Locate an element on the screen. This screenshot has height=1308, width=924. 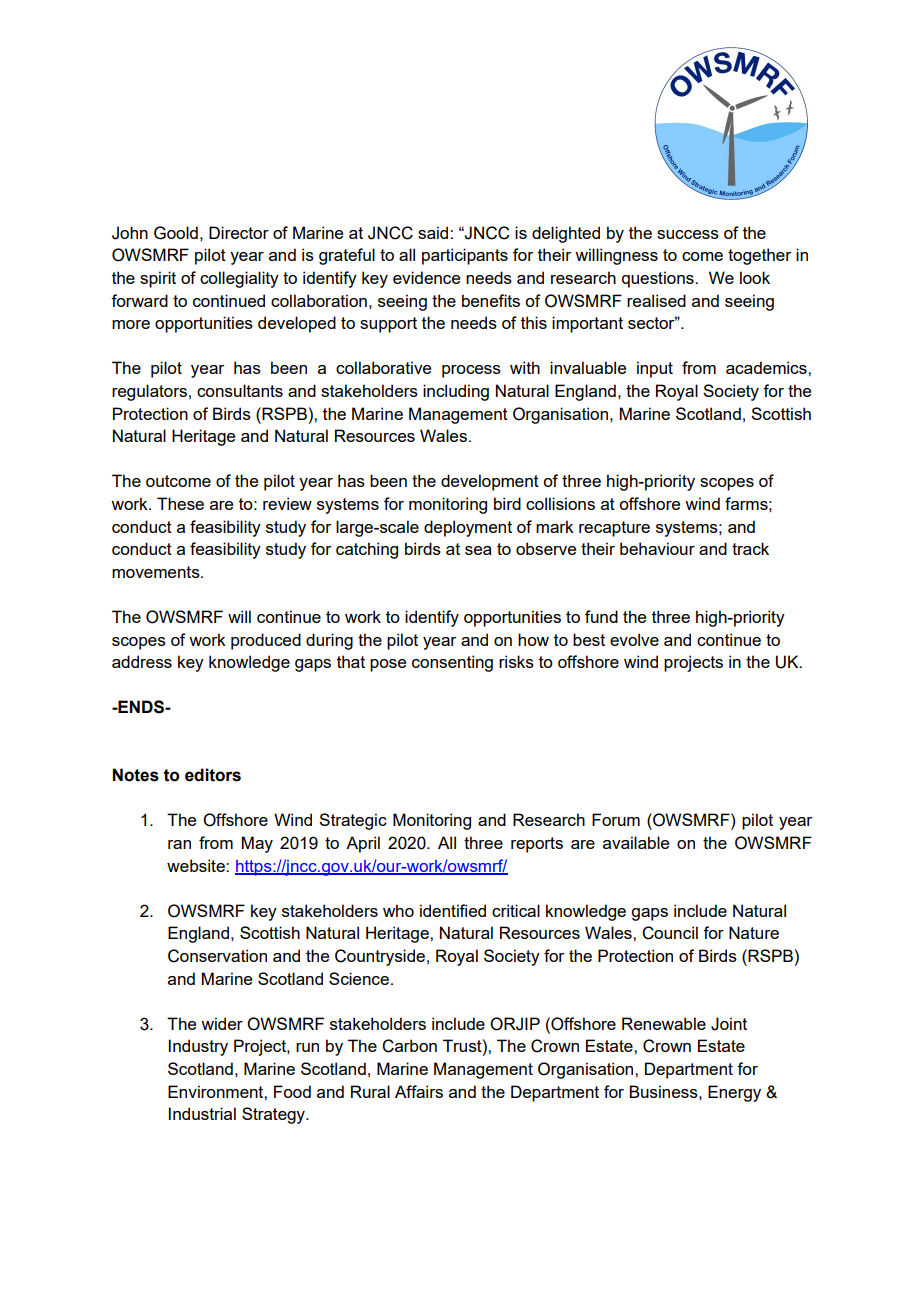
evolve is located at coordinates (634, 639).
